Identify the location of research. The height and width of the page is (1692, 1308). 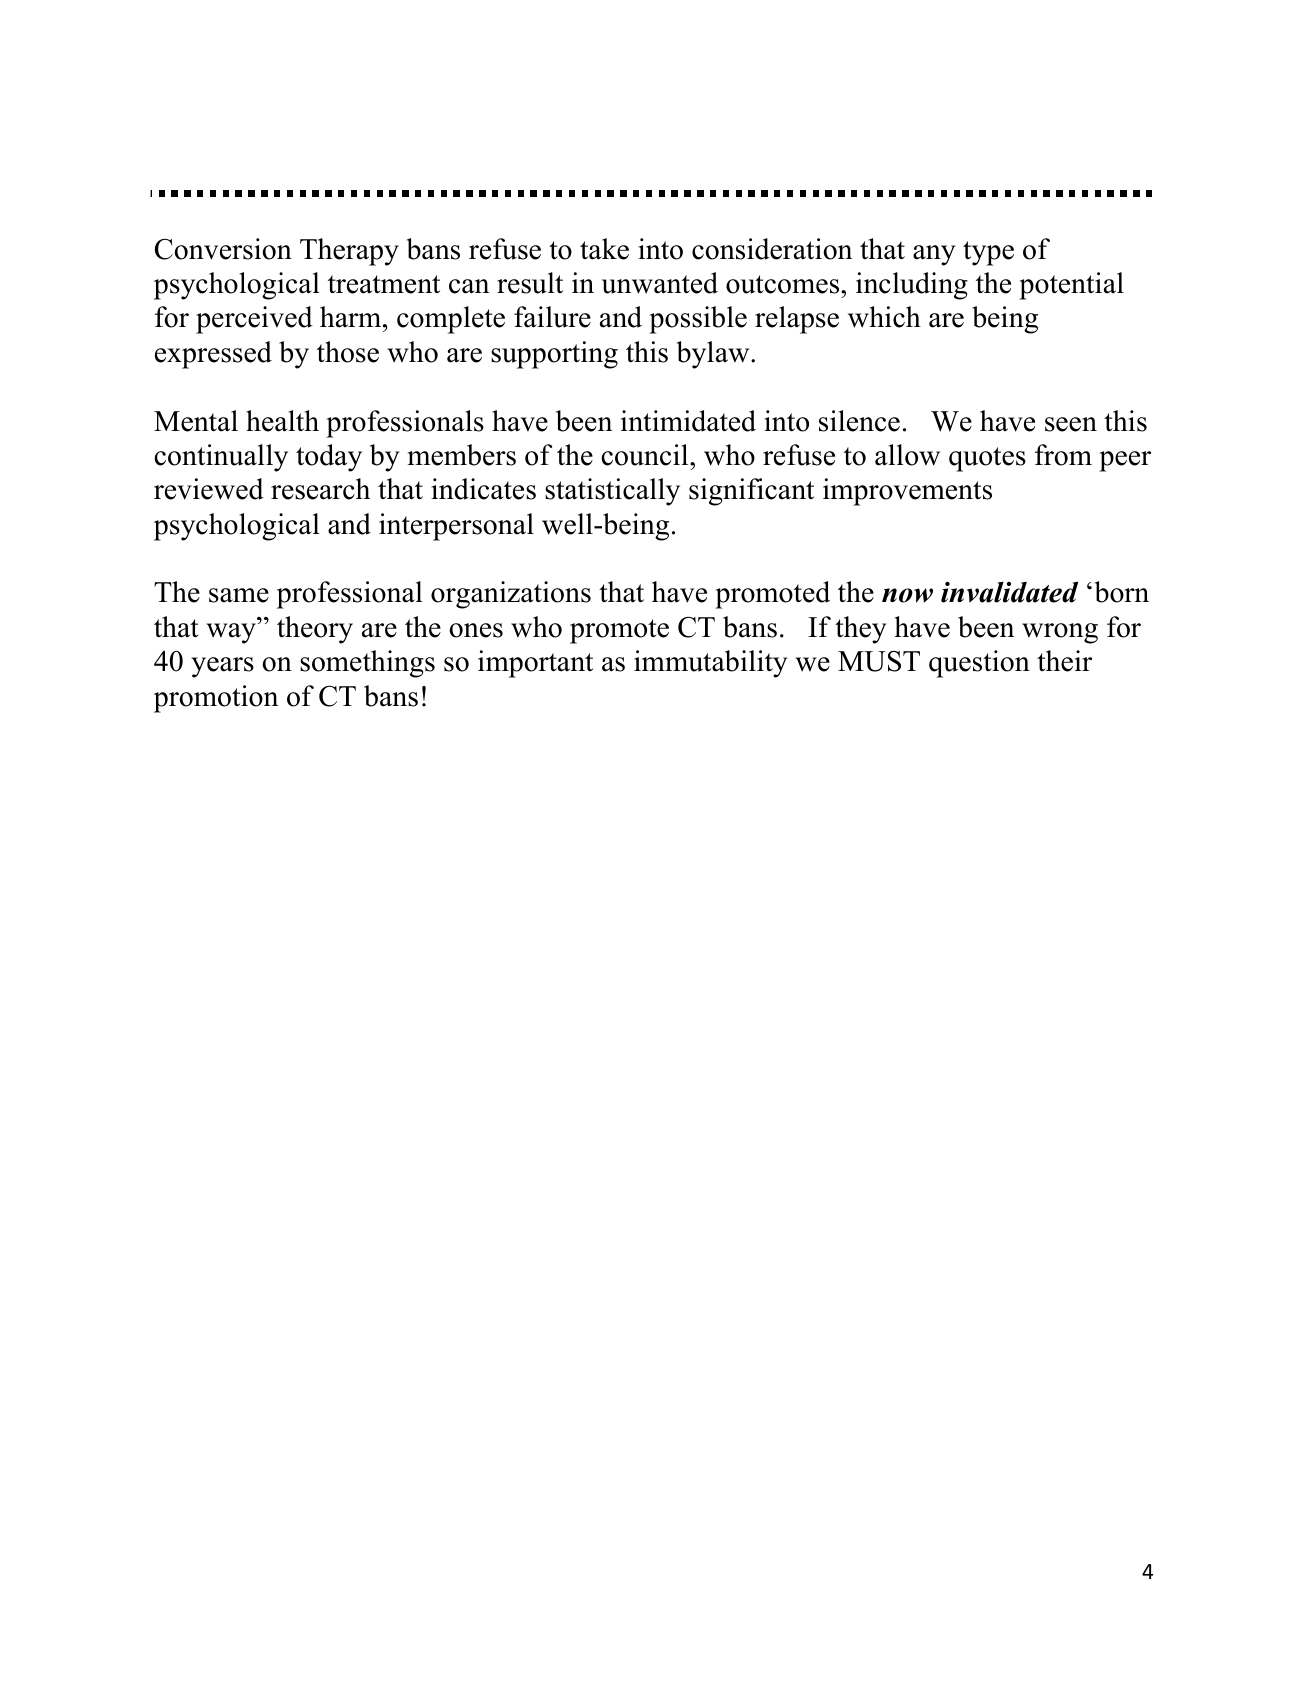
(320, 489).
